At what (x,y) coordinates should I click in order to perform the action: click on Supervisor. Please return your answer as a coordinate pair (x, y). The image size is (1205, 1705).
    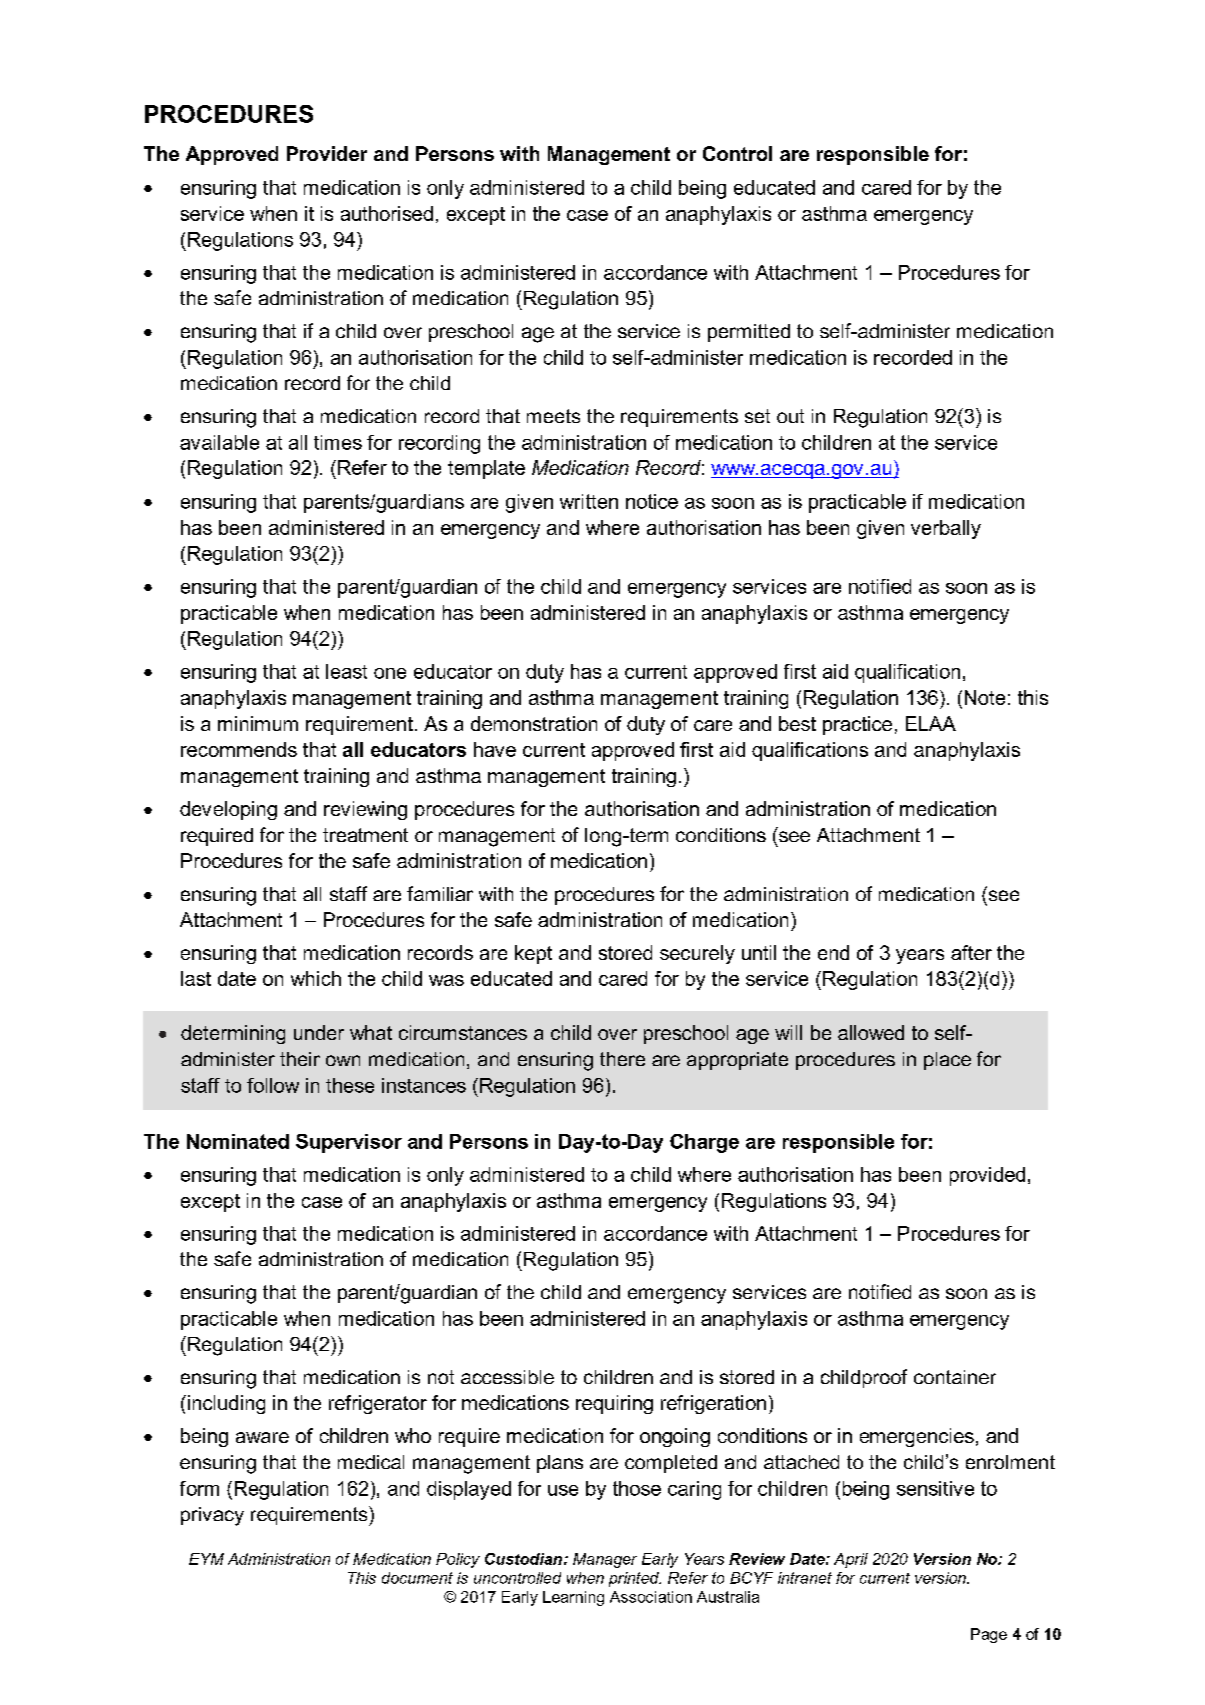
    Looking at the image, I should click on (349, 1143).
